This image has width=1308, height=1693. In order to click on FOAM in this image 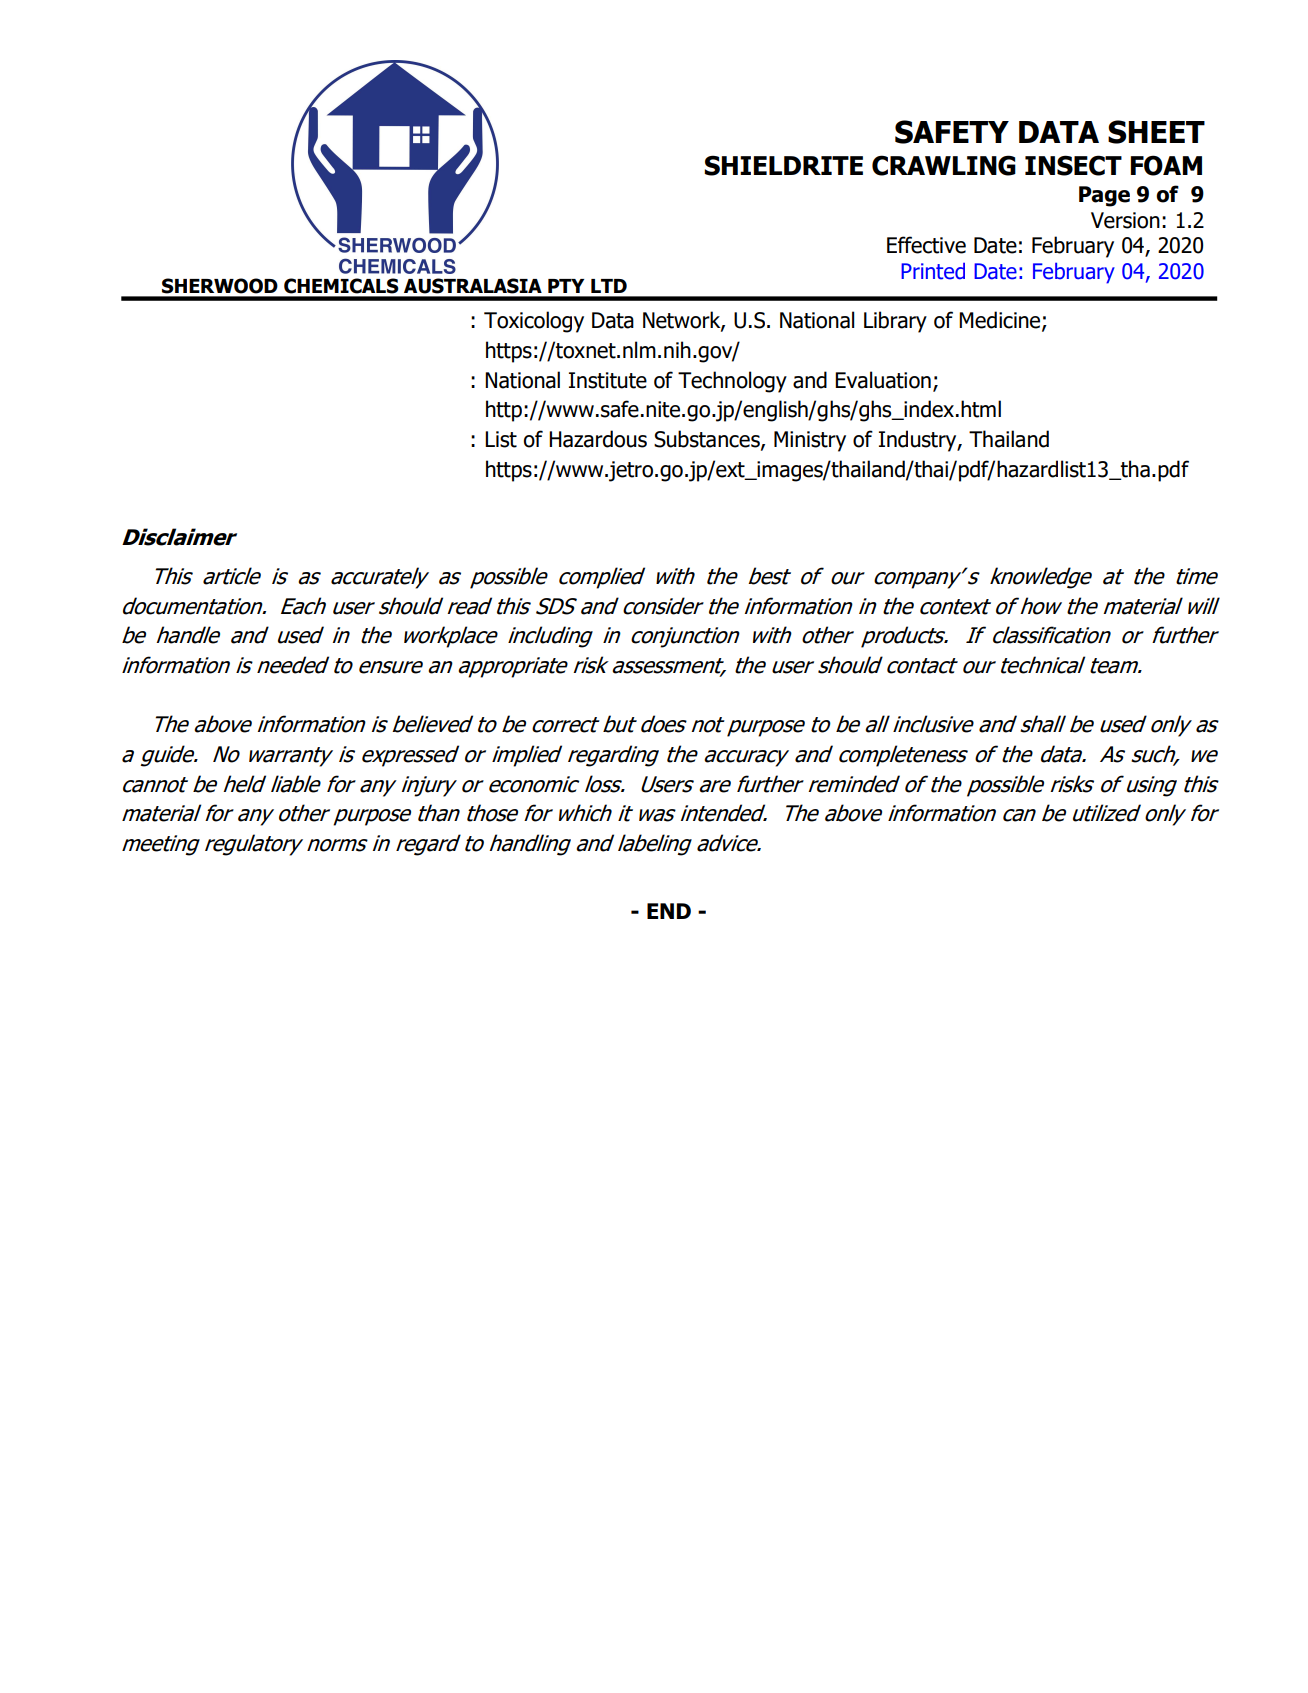, I will do `click(1166, 165)`.
